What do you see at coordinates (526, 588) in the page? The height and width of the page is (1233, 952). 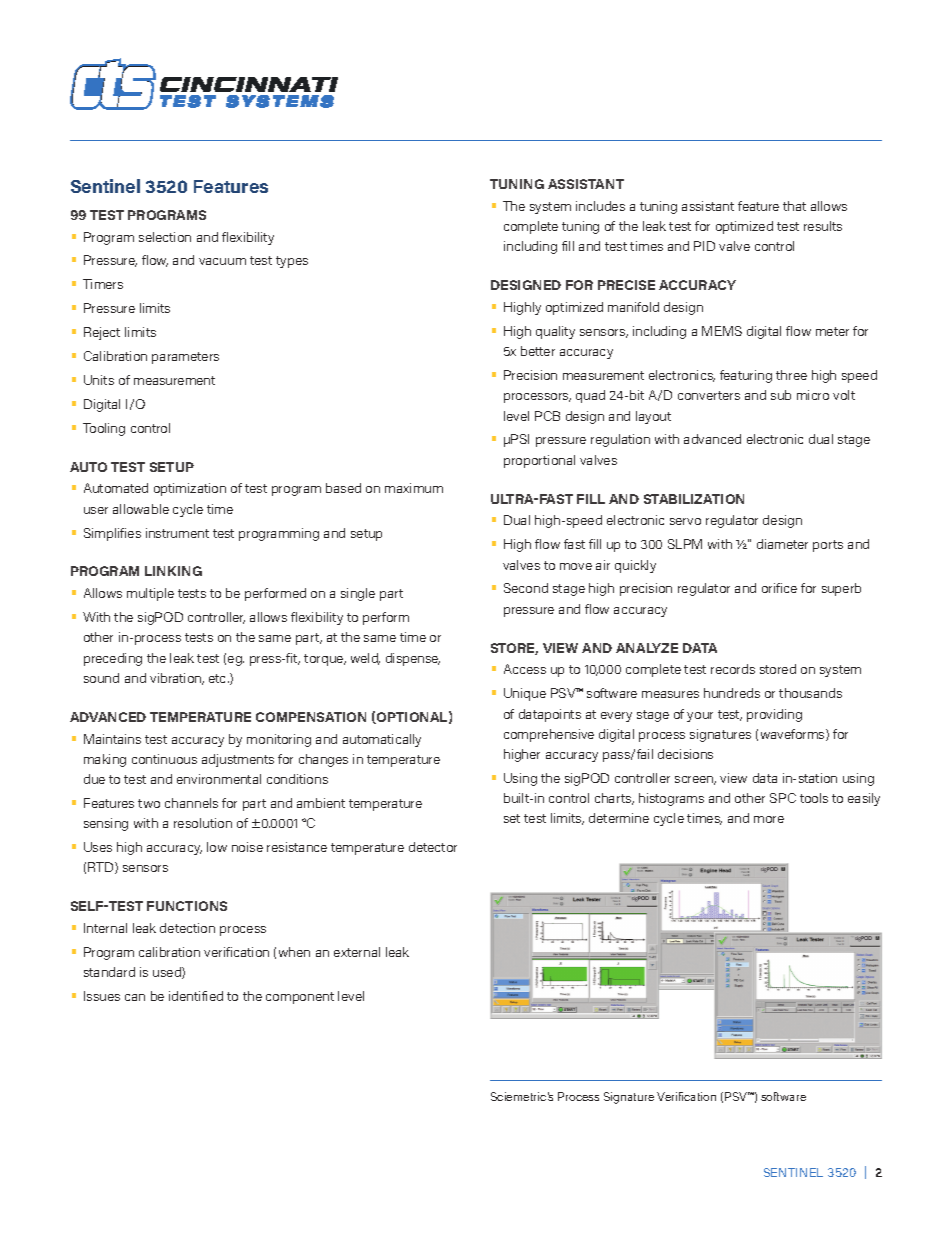 I see `Second` at bounding box center [526, 588].
